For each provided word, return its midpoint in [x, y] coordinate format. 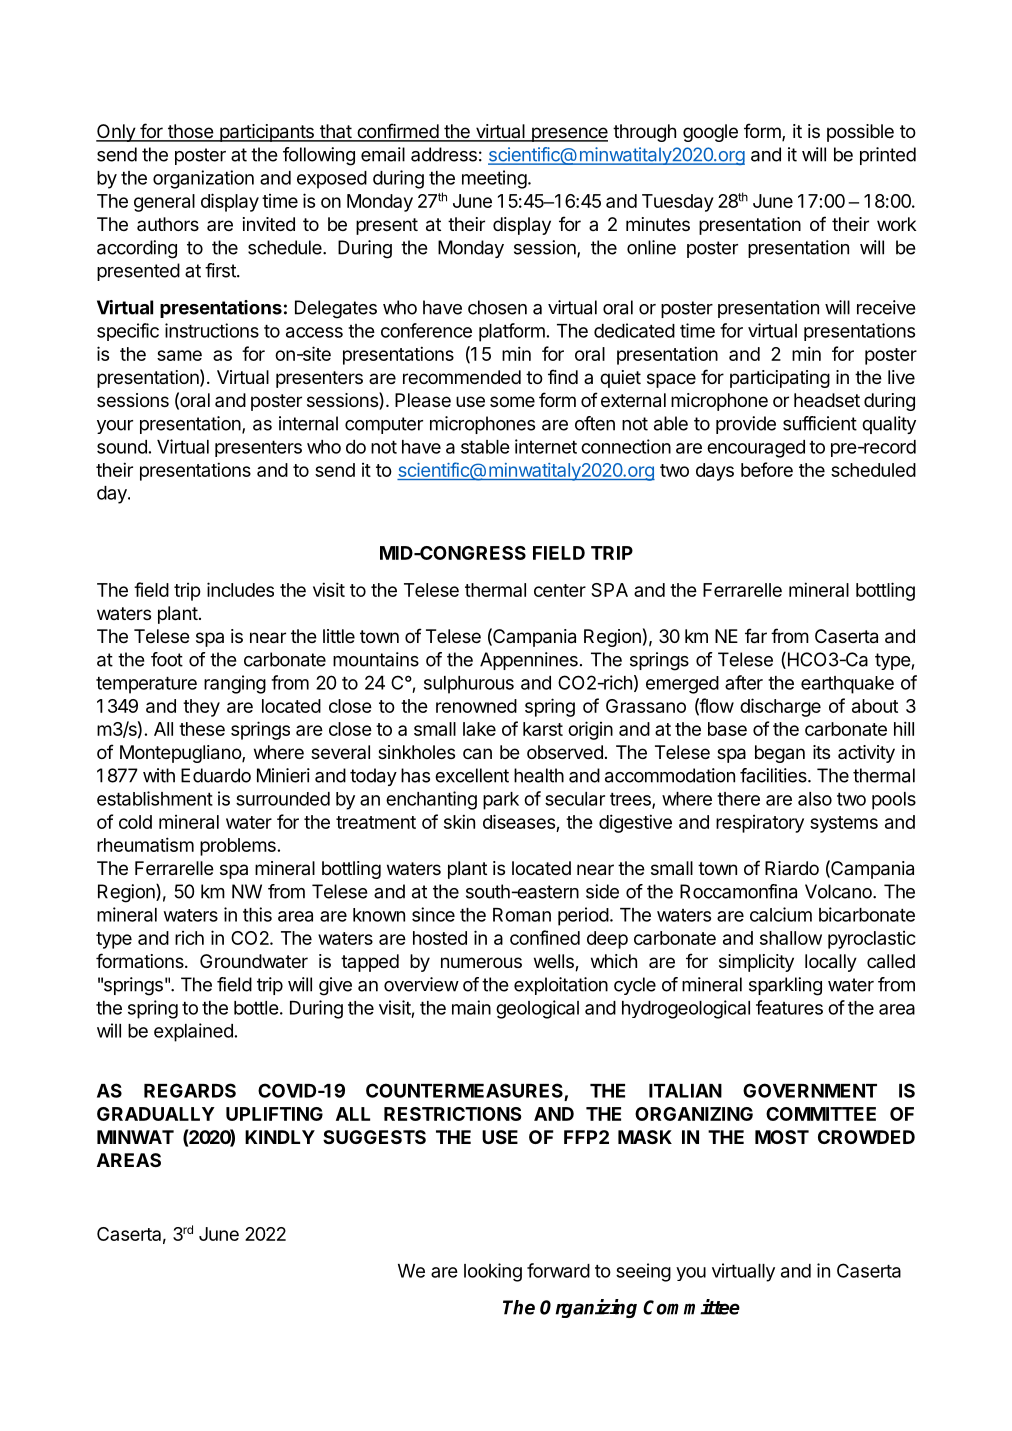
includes [240, 589]
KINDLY [280, 1137]
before [767, 469]
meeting [494, 179]
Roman [522, 915]
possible [860, 133]
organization [203, 179]
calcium [781, 914]
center [560, 590]
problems [238, 847]
